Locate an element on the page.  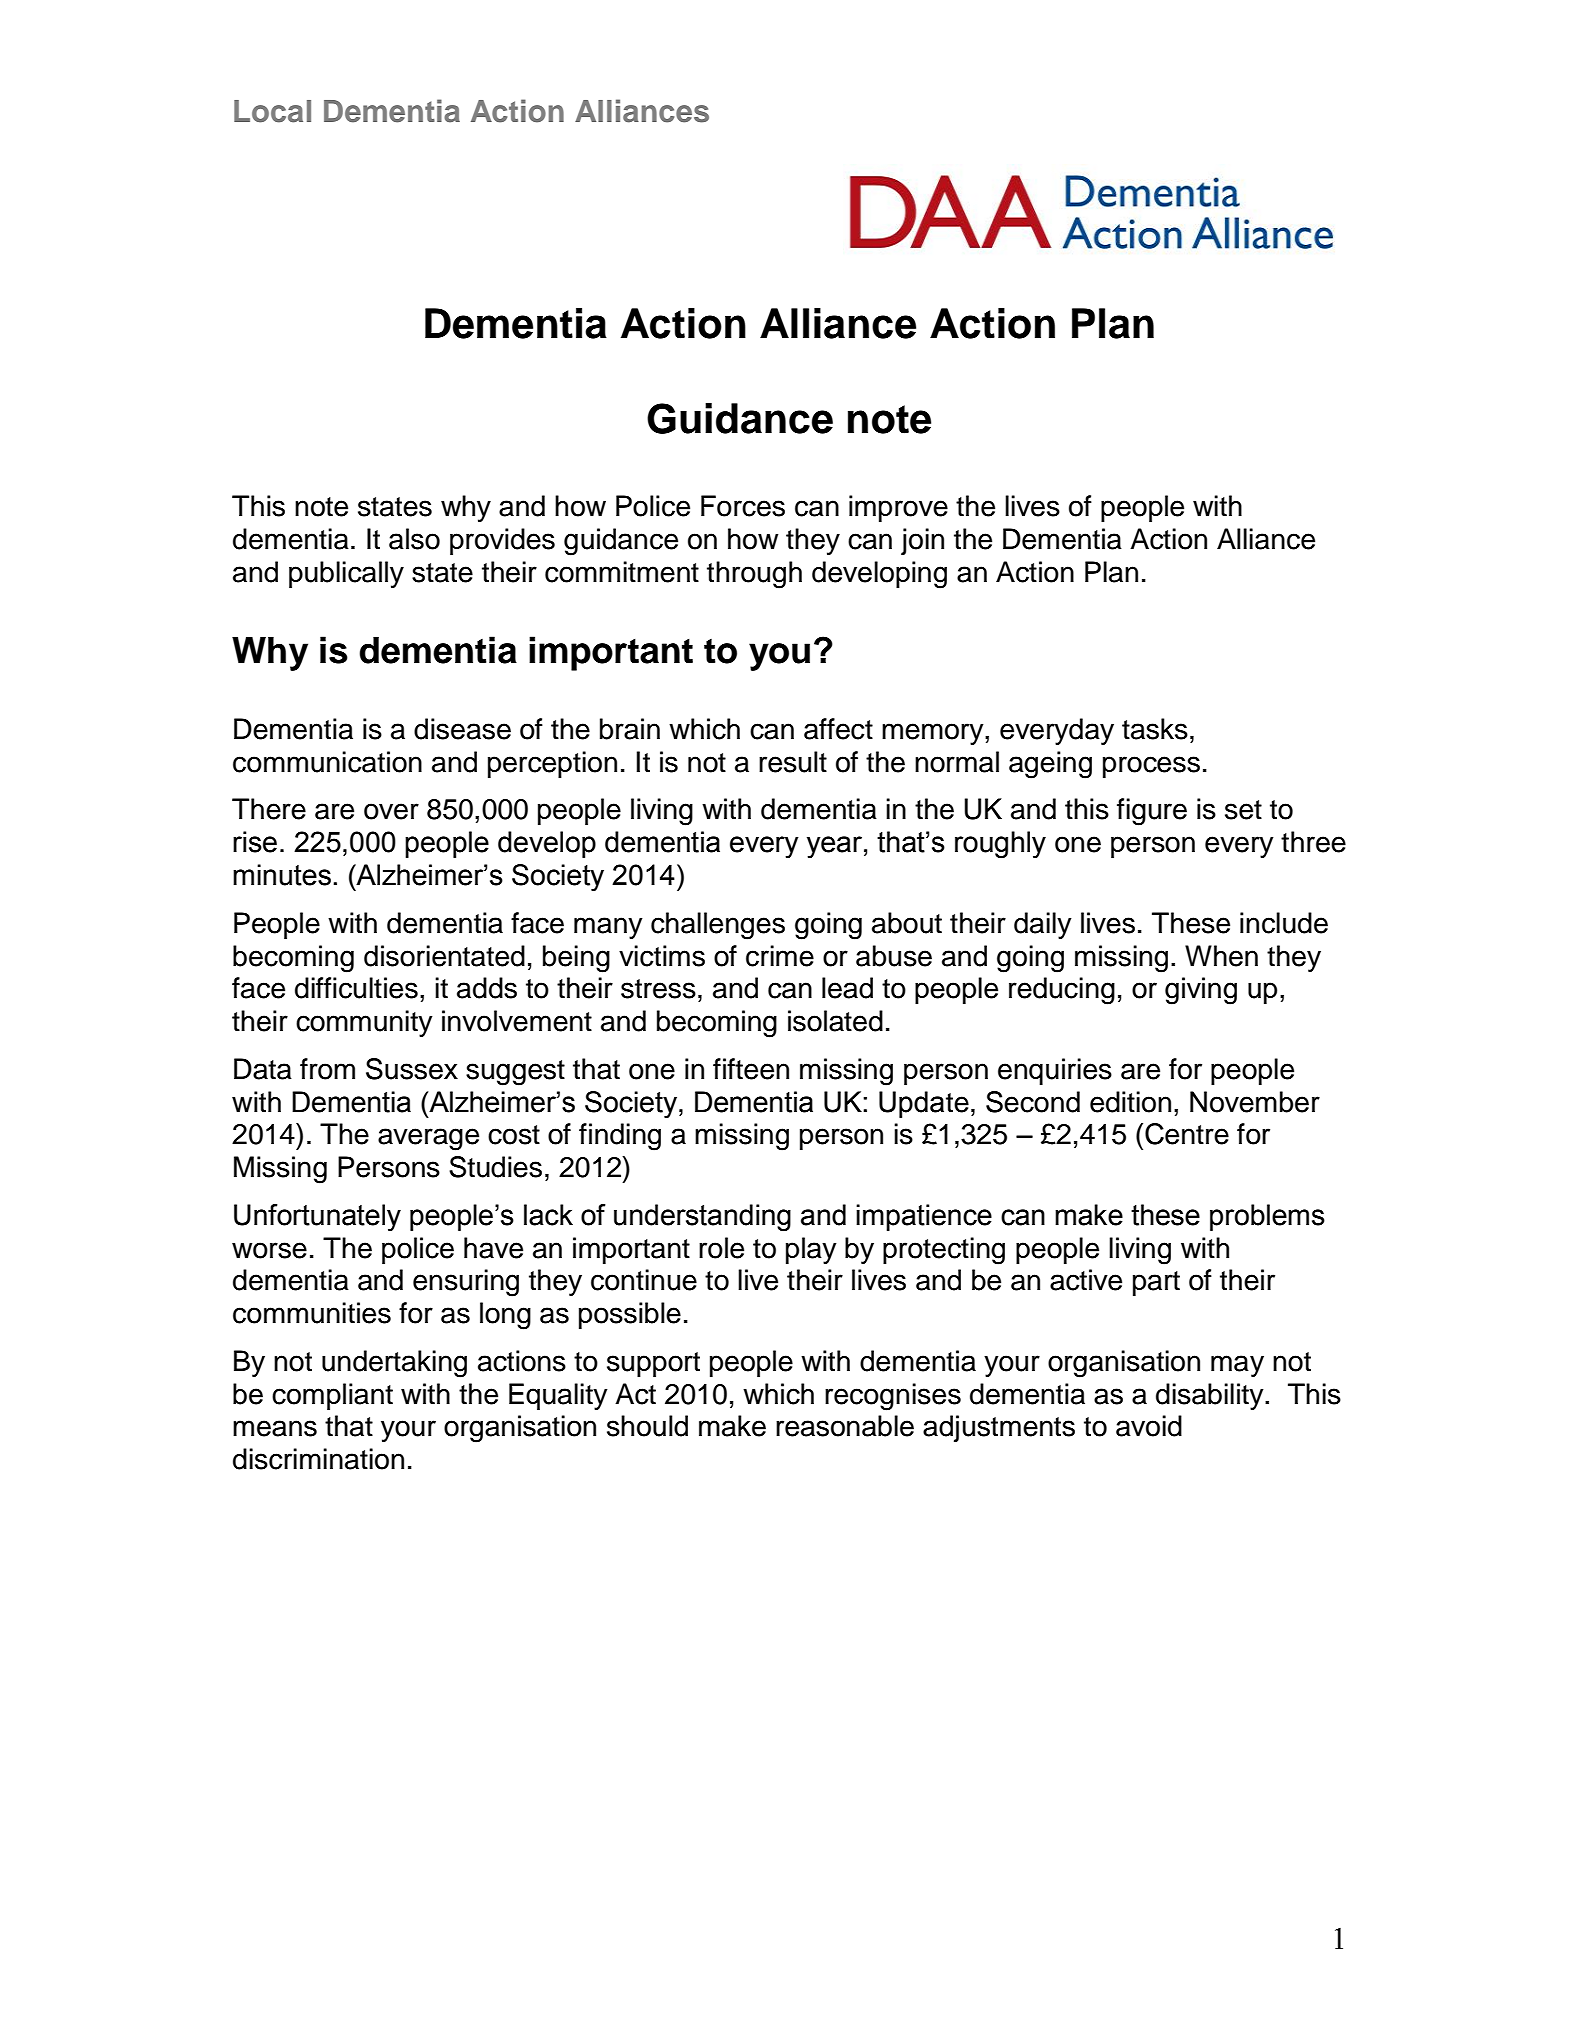
Local is located at coordinates (272, 111).
